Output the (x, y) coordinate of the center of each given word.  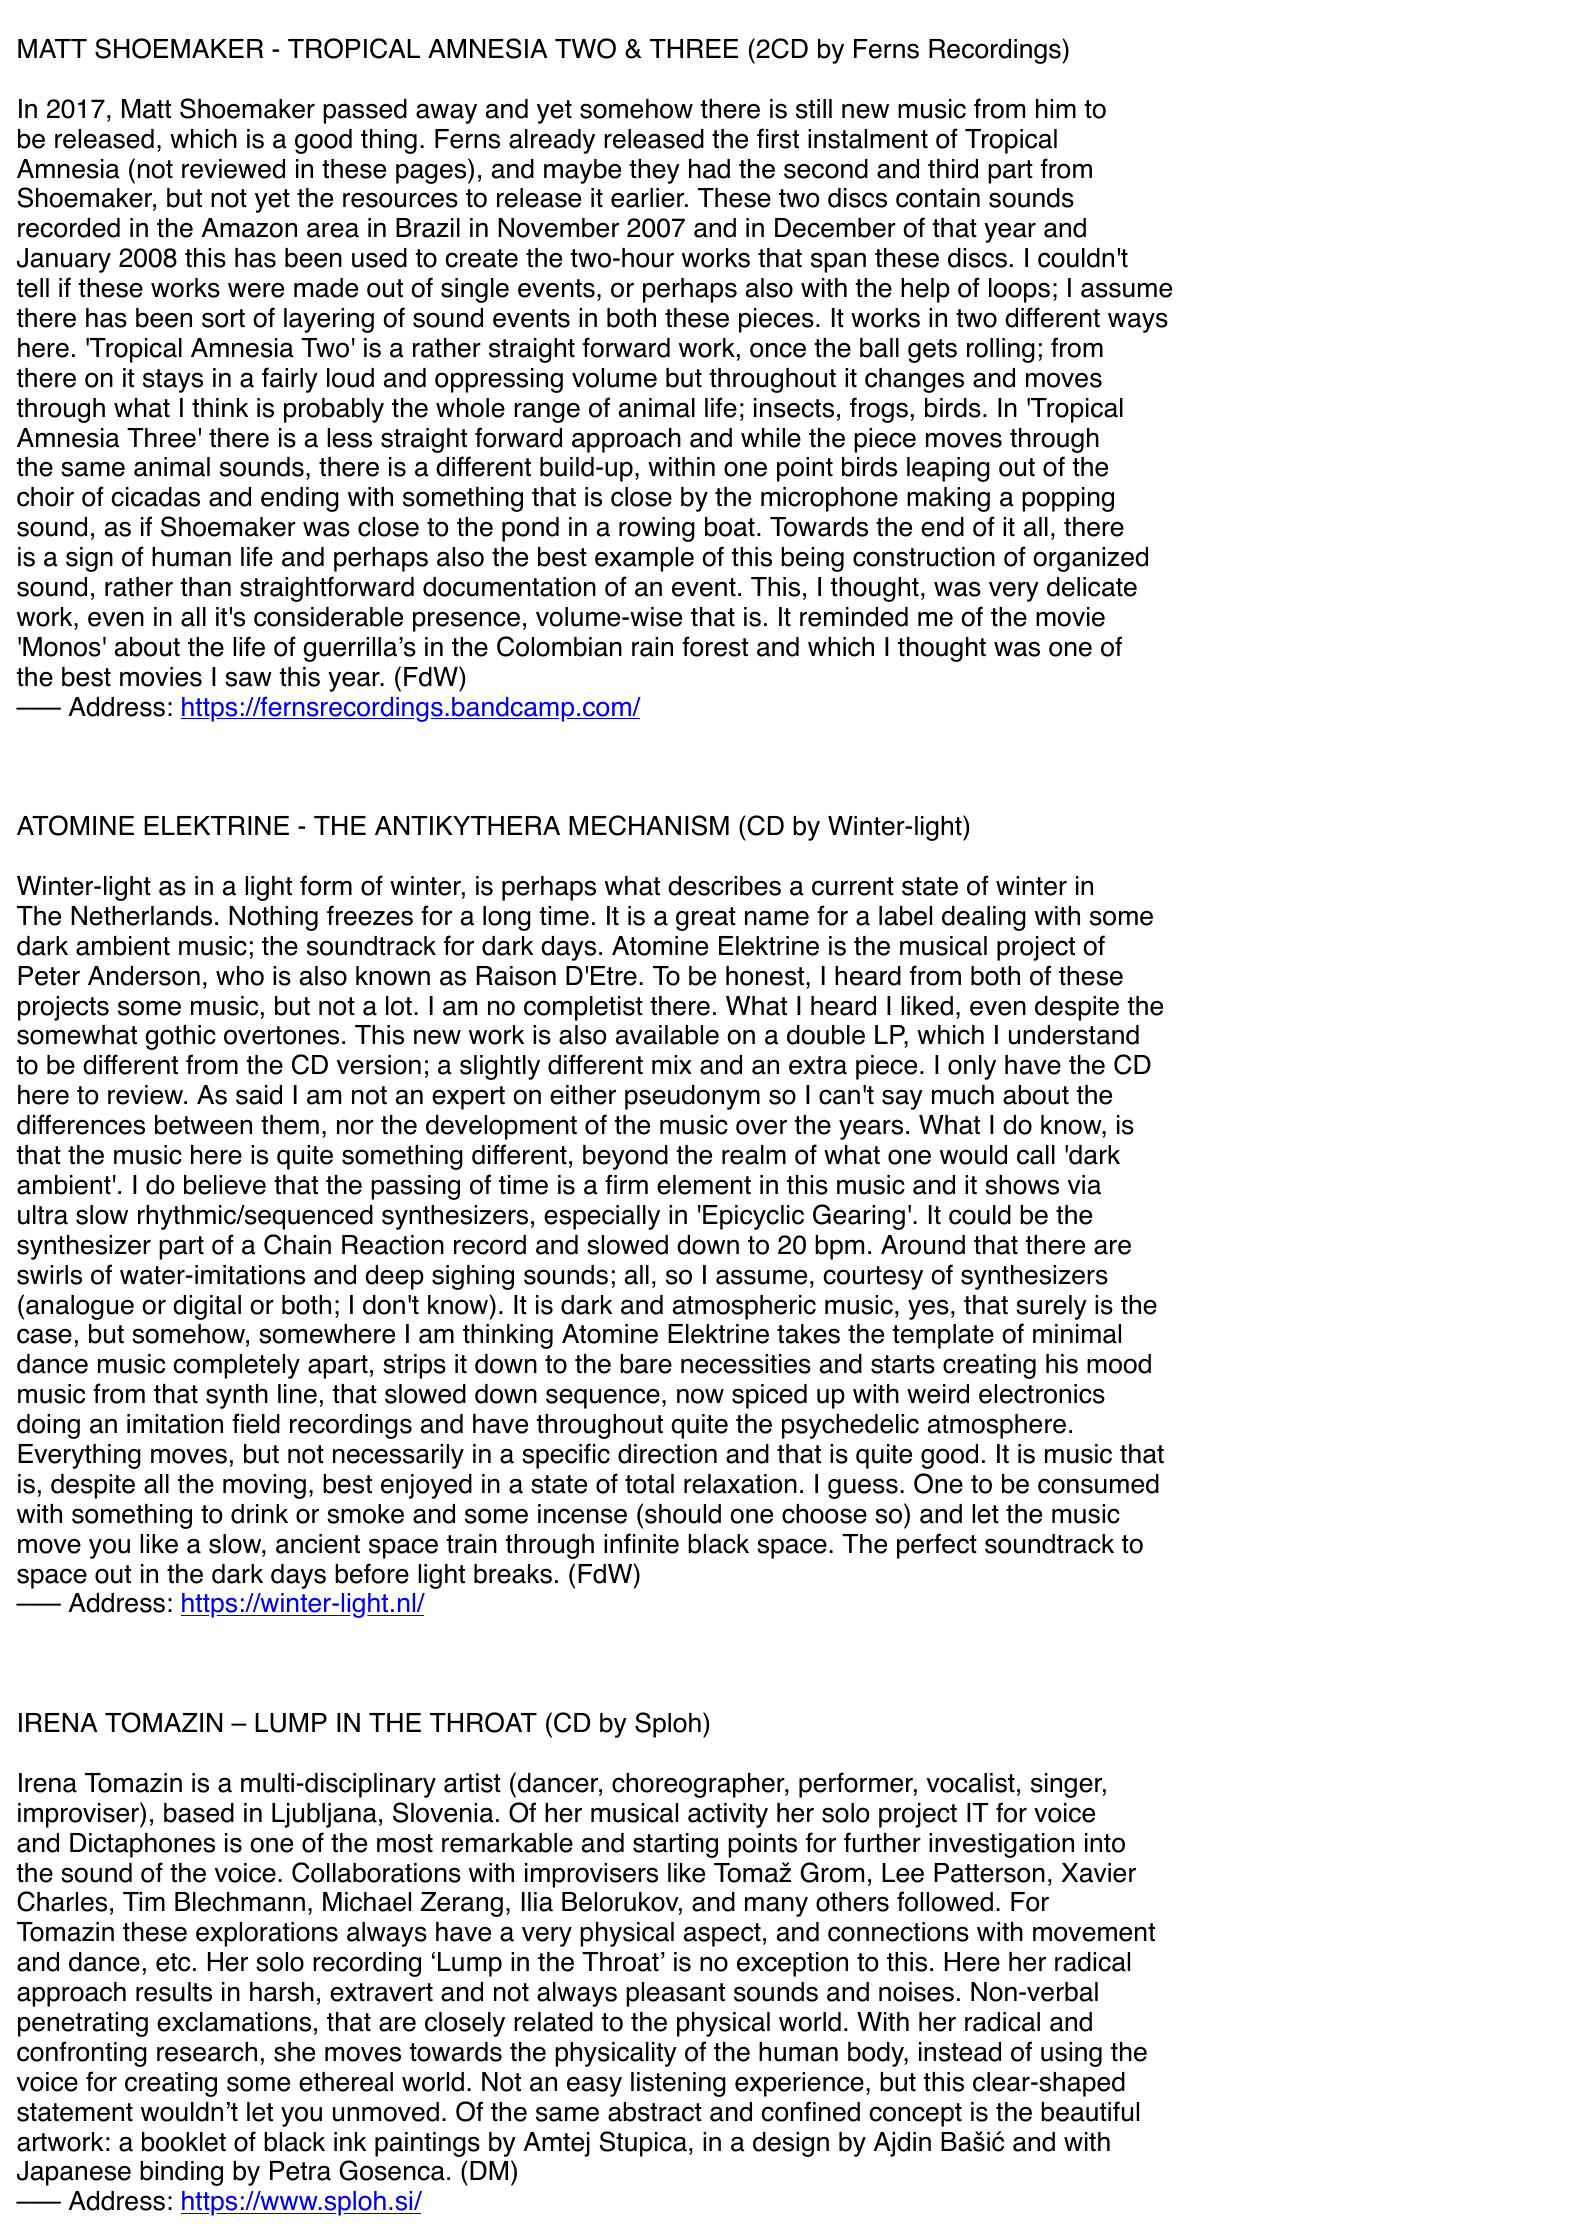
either (583, 1095)
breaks (513, 1574)
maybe (582, 171)
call (1036, 1155)
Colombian (559, 646)
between (203, 1125)
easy (594, 2086)
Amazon (249, 228)
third (953, 169)
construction (924, 557)
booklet (184, 2142)
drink (259, 1514)
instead (960, 2052)
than (205, 587)
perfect (937, 1546)
